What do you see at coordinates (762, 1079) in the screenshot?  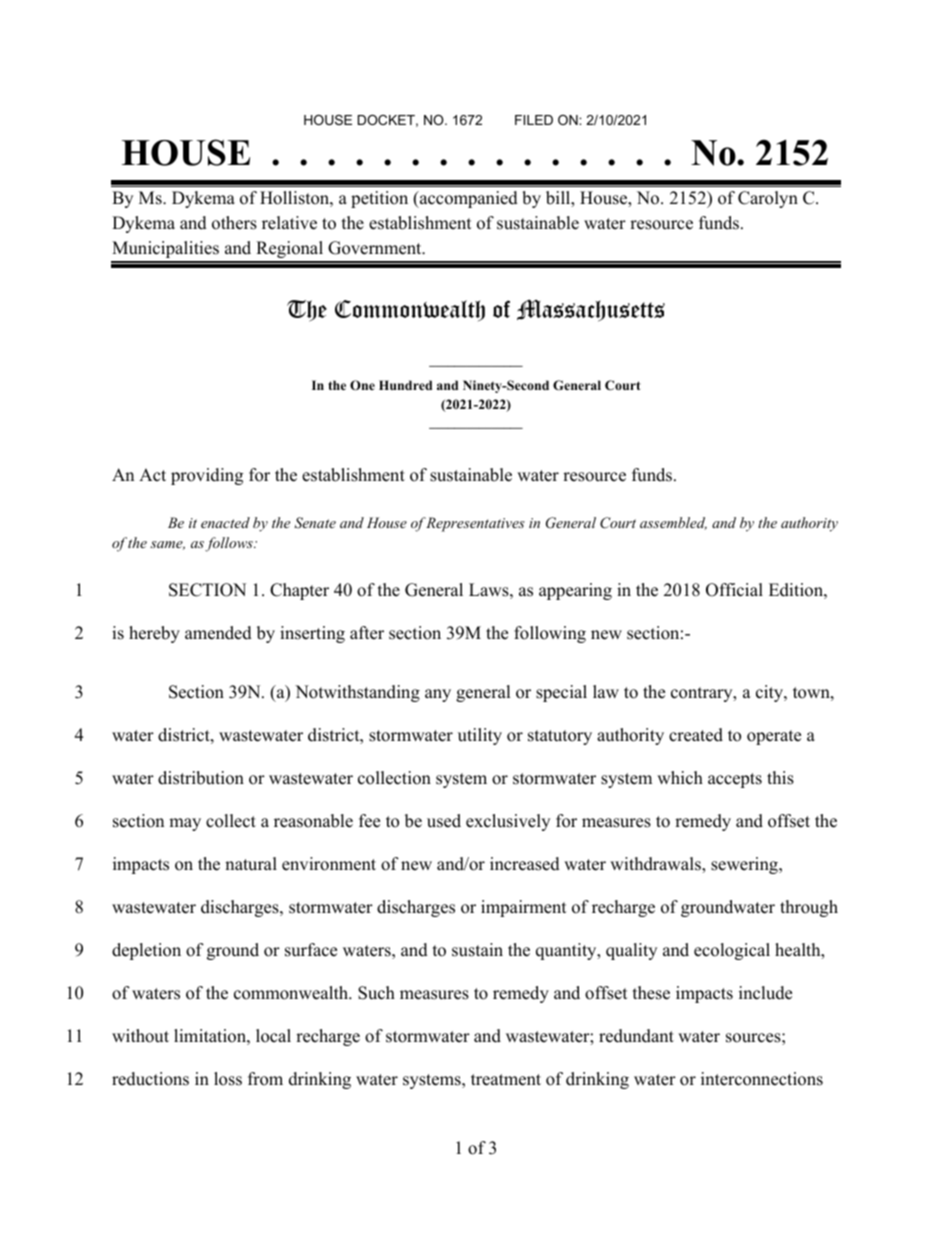 I see `interconnections` at bounding box center [762, 1079].
